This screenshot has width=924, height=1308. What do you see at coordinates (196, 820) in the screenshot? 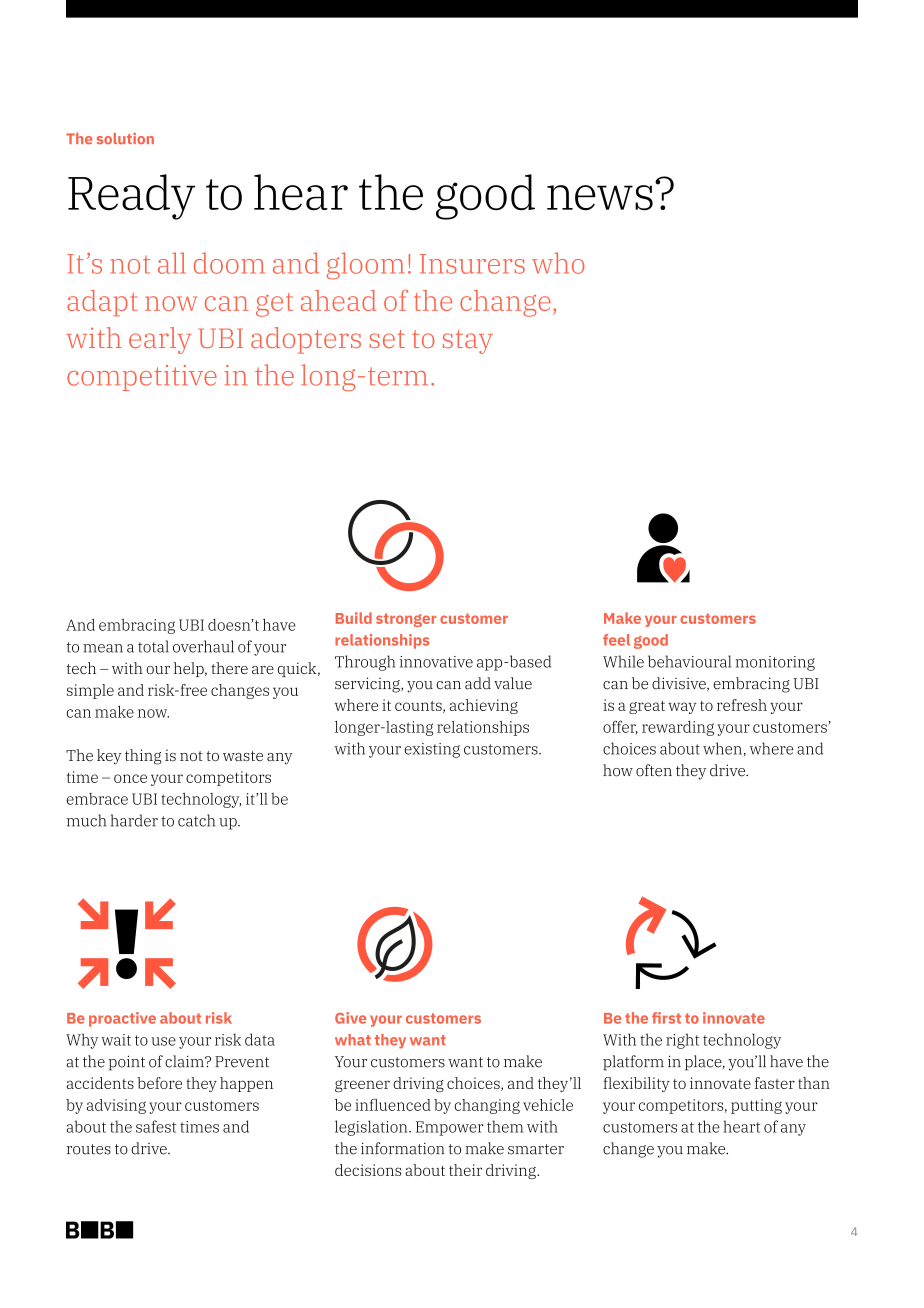
I see `catch` at bounding box center [196, 820].
